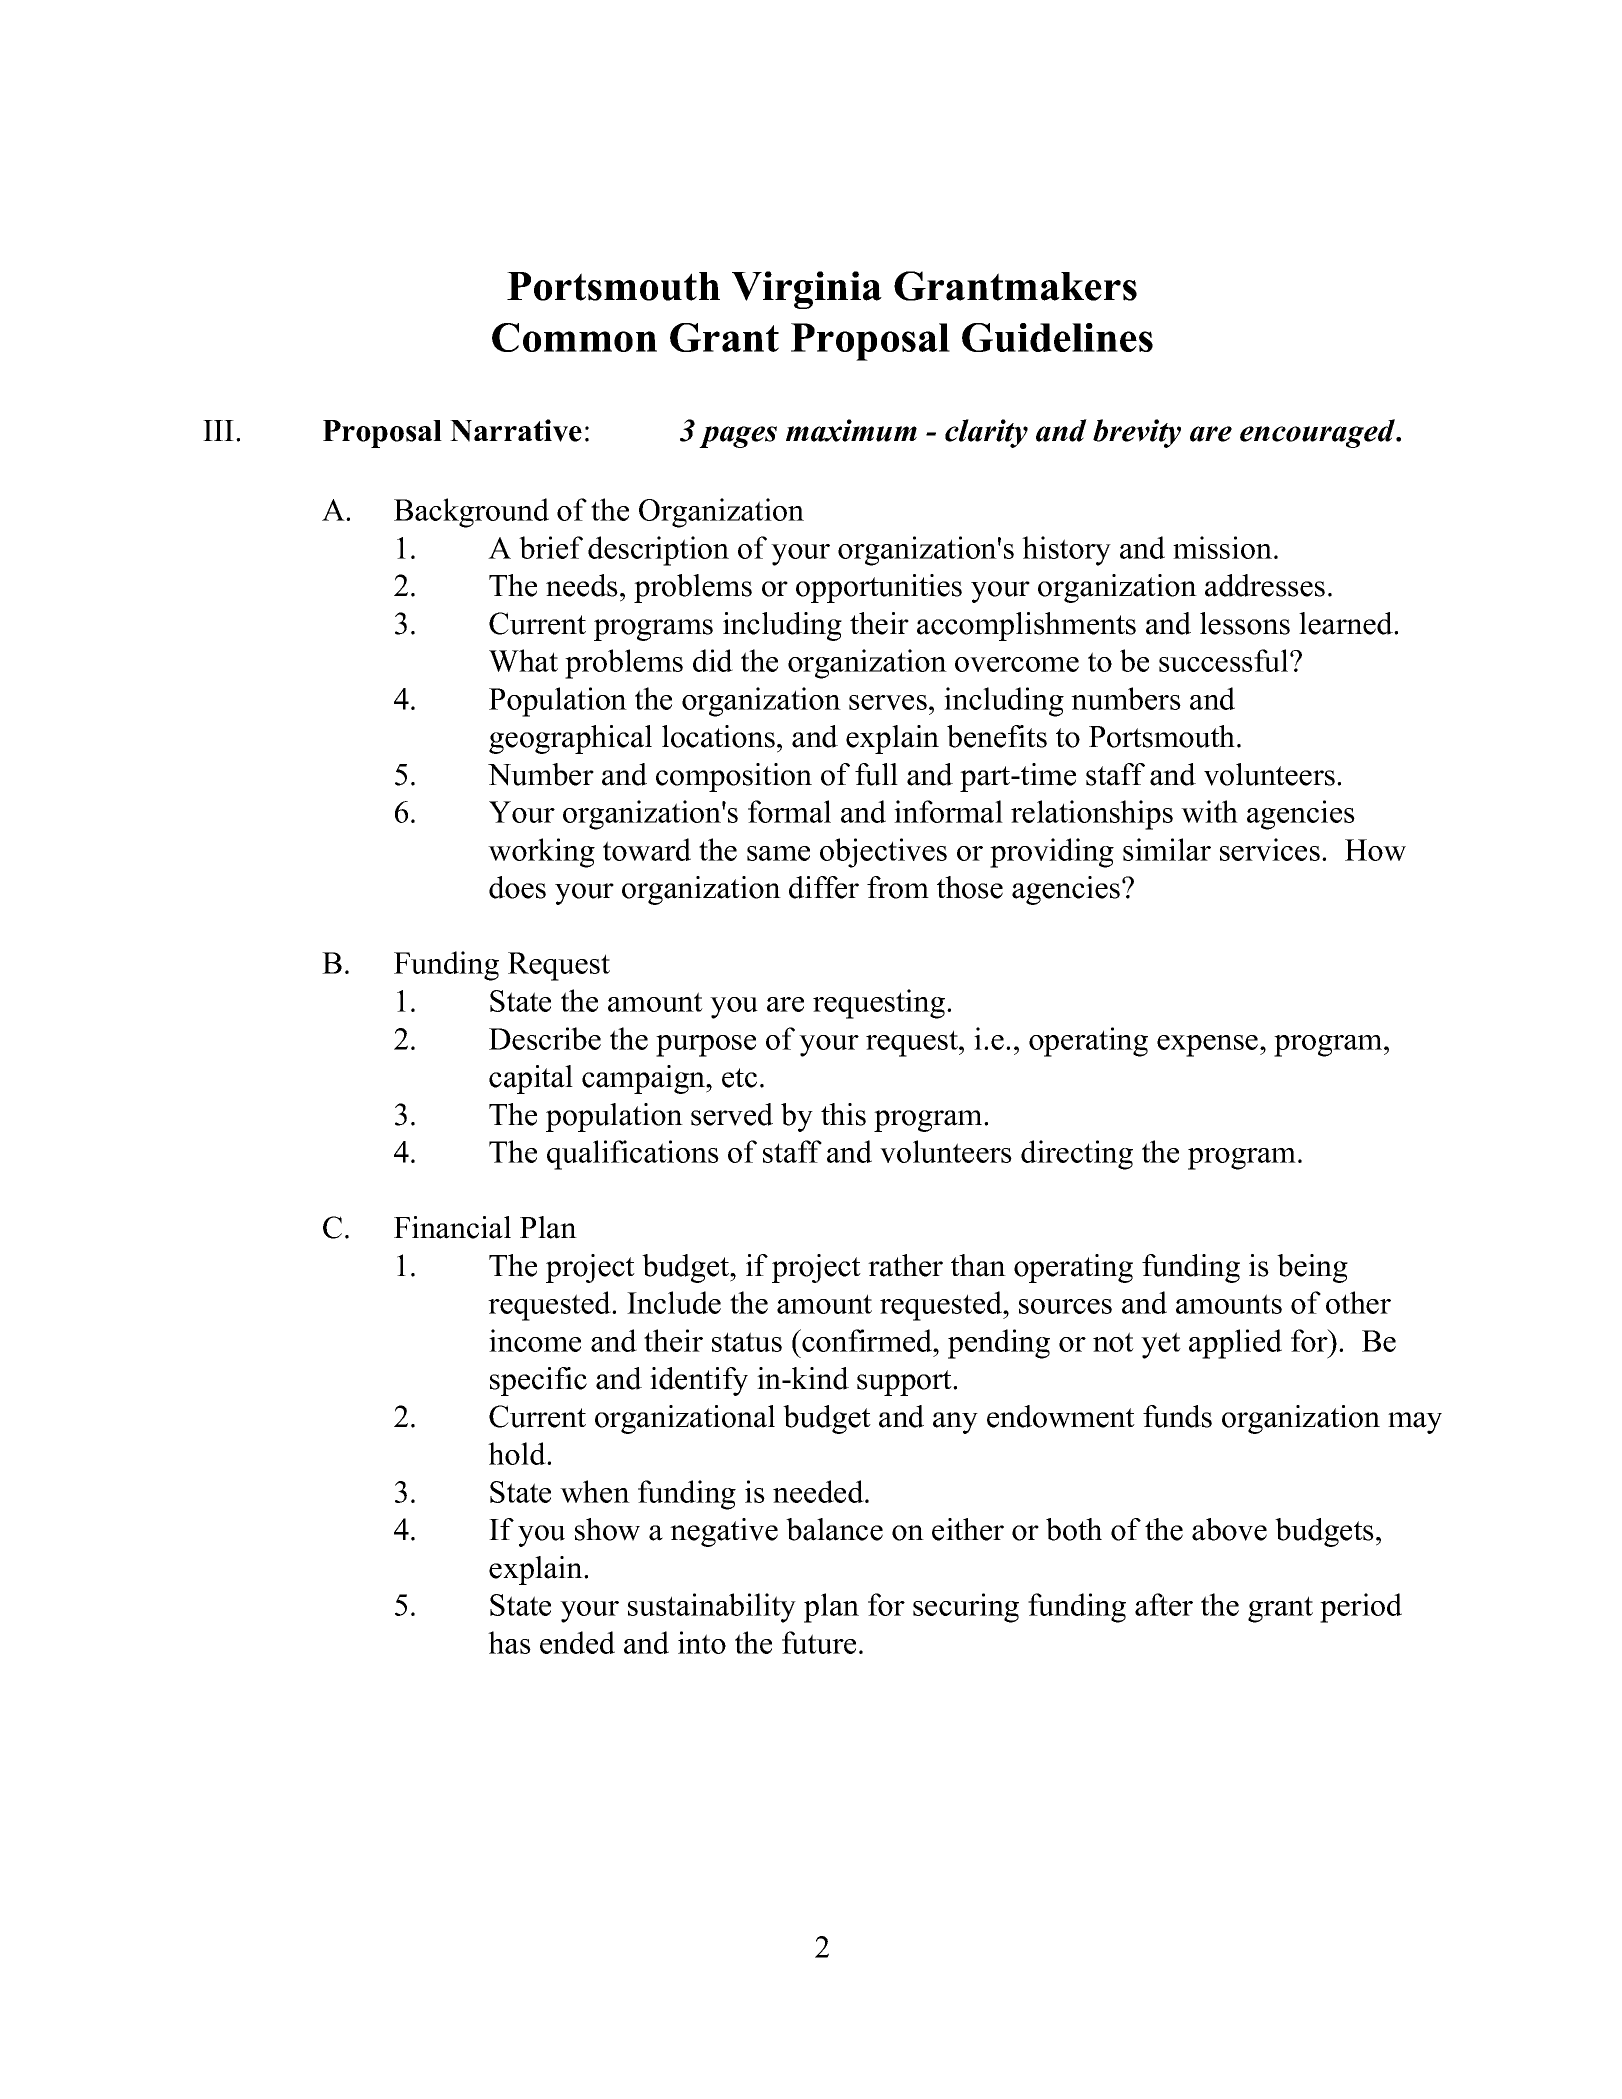  What do you see at coordinates (819, 1642) in the page?
I see `future` at bounding box center [819, 1642].
